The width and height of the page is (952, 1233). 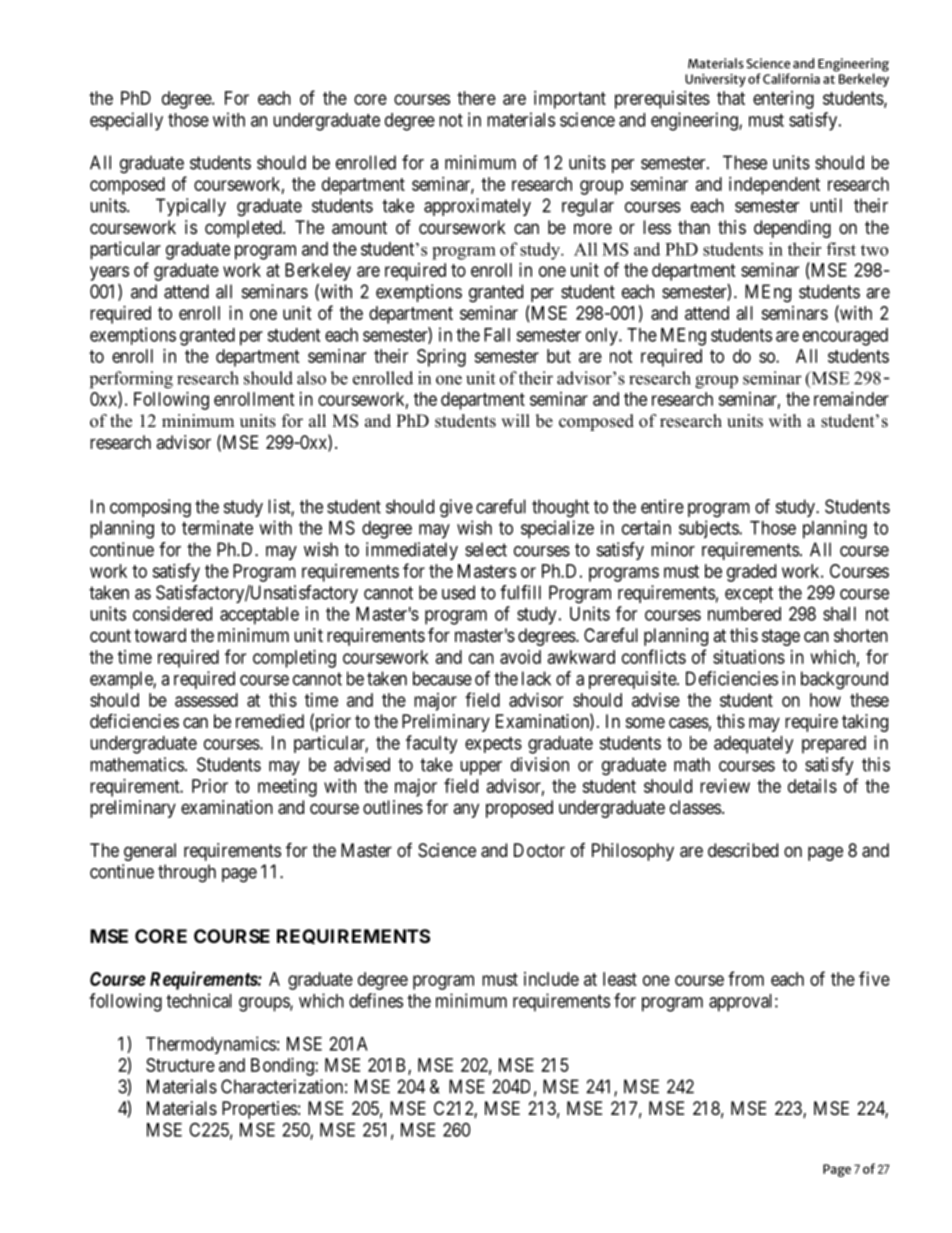 What do you see at coordinates (749, 594) in the page?
I see `except` at bounding box center [749, 594].
